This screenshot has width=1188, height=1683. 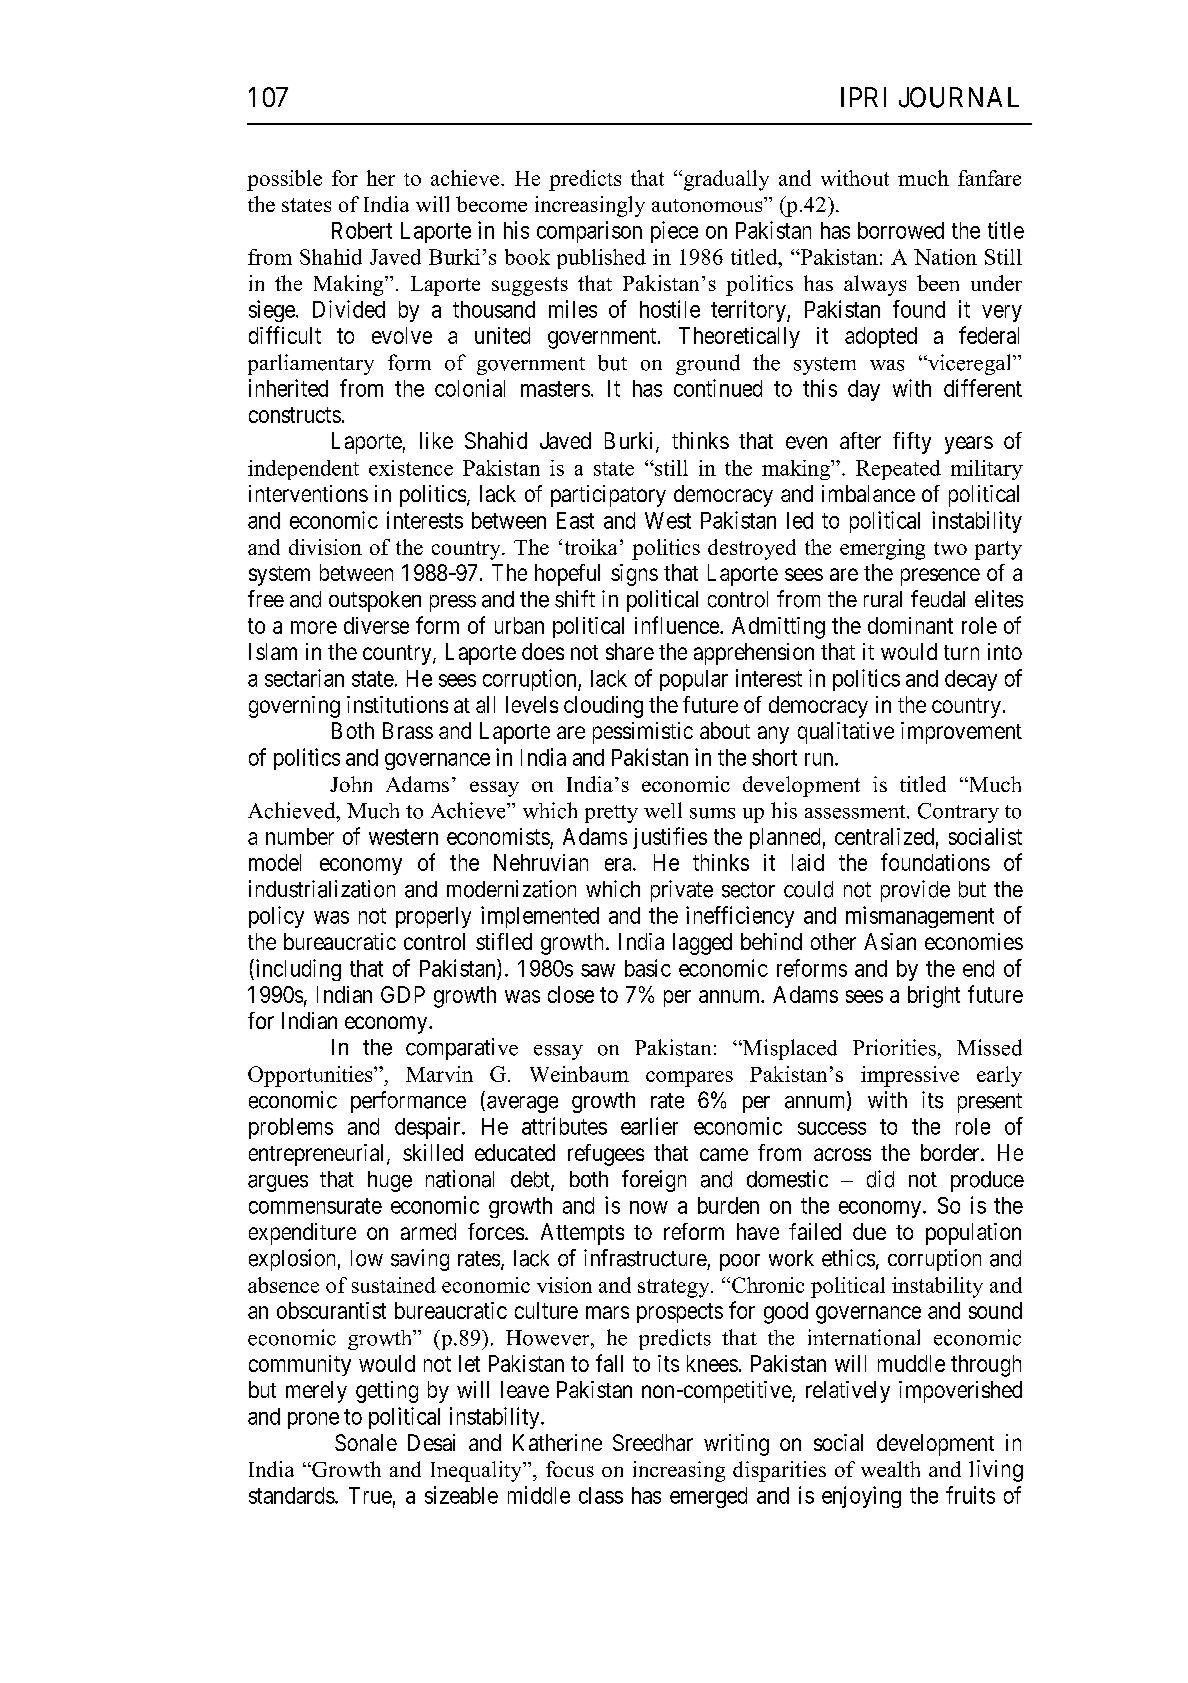 What do you see at coordinates (611, 814) in the screenshot?
I see `pretty` at bounding box center [611, 814].
